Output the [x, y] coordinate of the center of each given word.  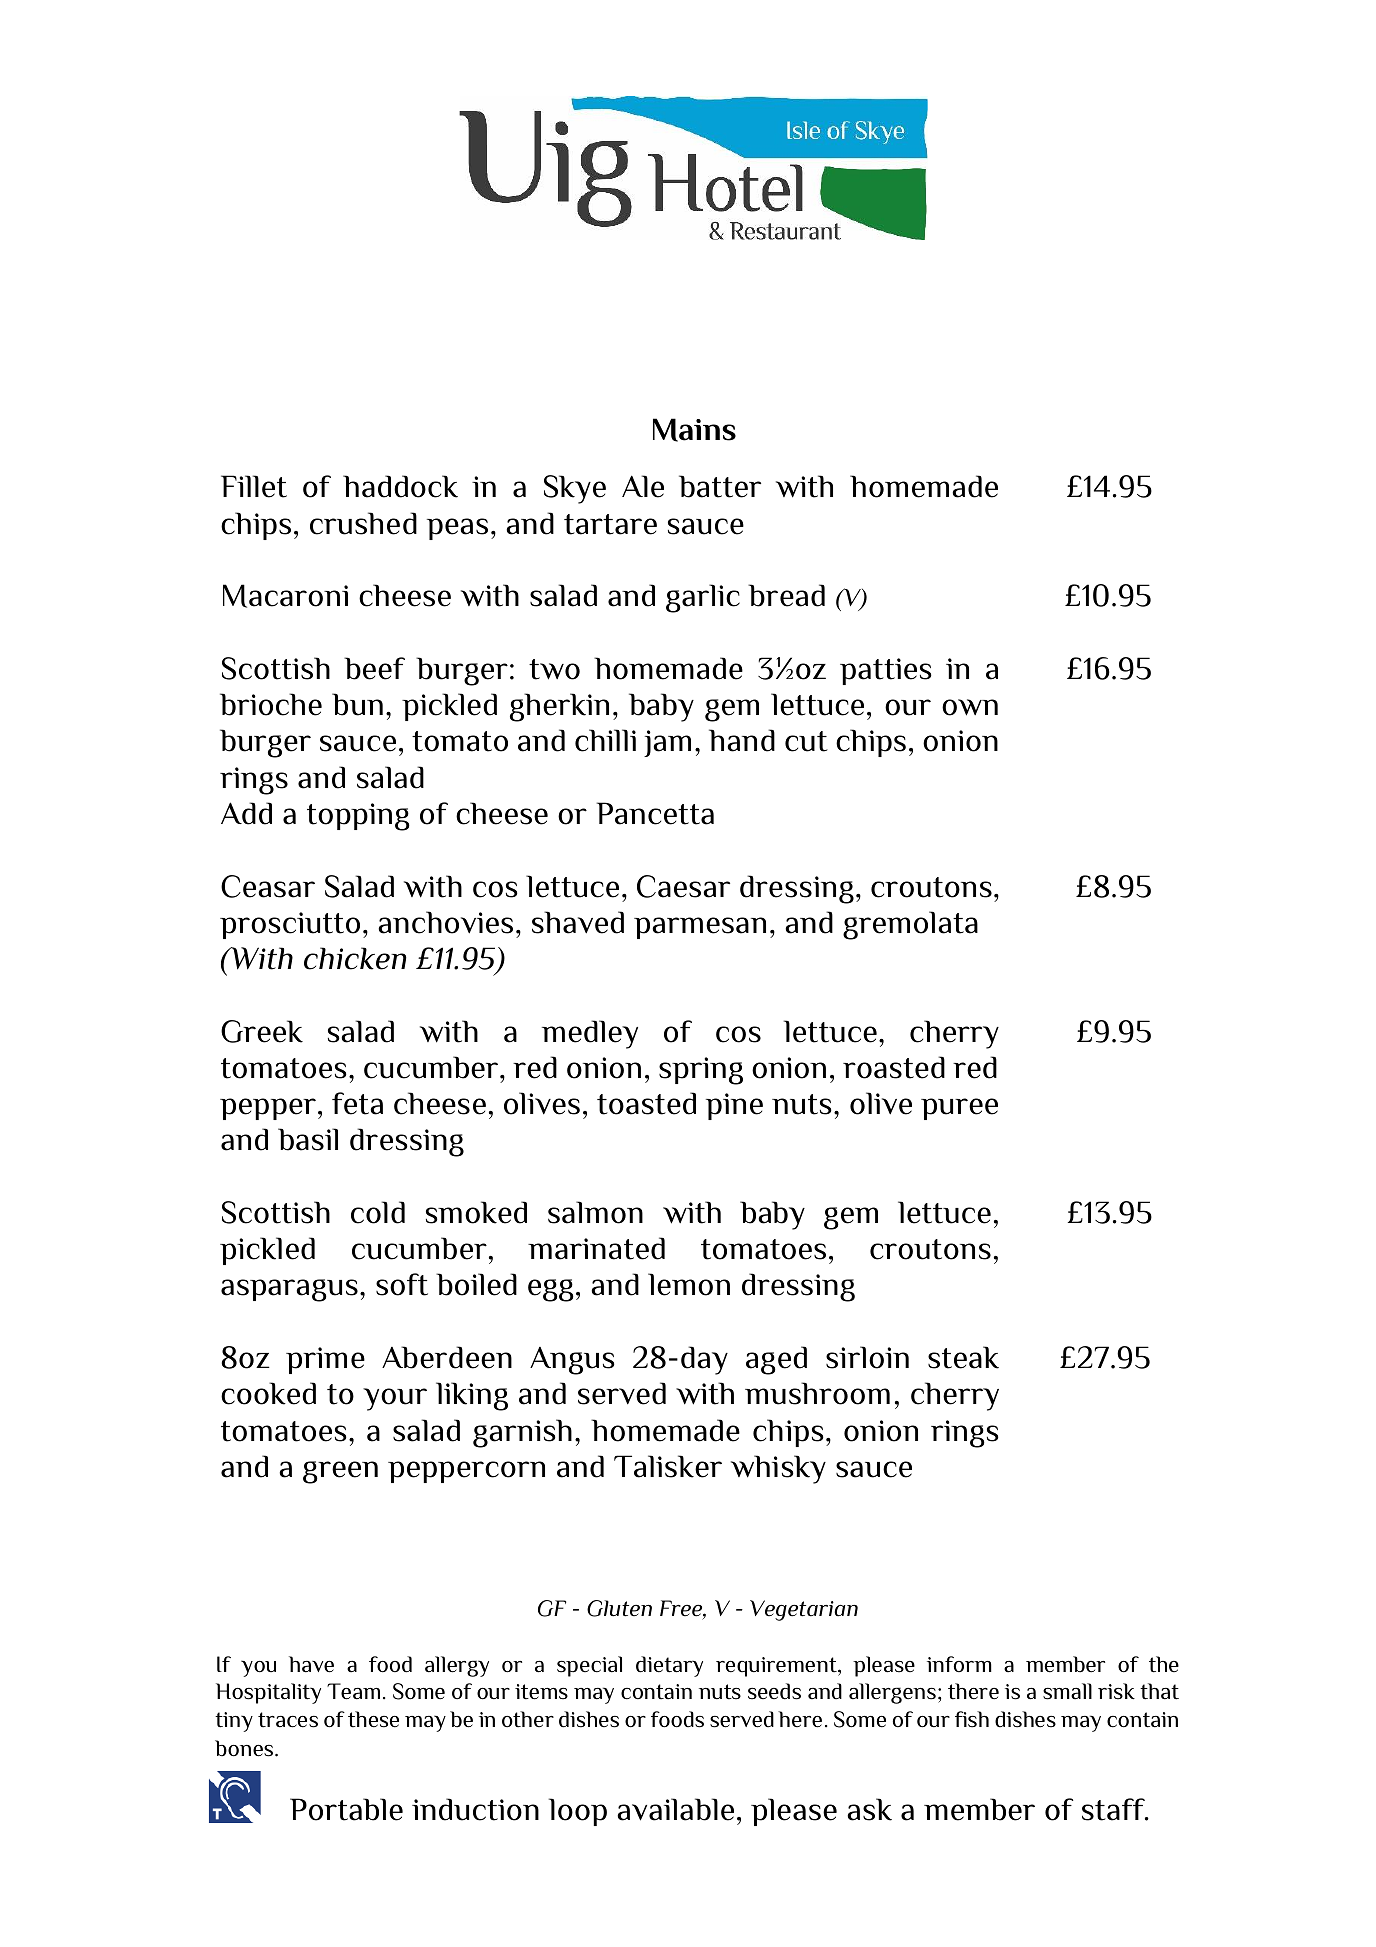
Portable [346, 1809]
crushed [363, 523]
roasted [894, 1067]
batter [720, 486]
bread [786, 595]
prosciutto [290, 925]
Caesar [683, 886]
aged [776, 1360]
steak [963, 1357]
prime [325, 1360]
